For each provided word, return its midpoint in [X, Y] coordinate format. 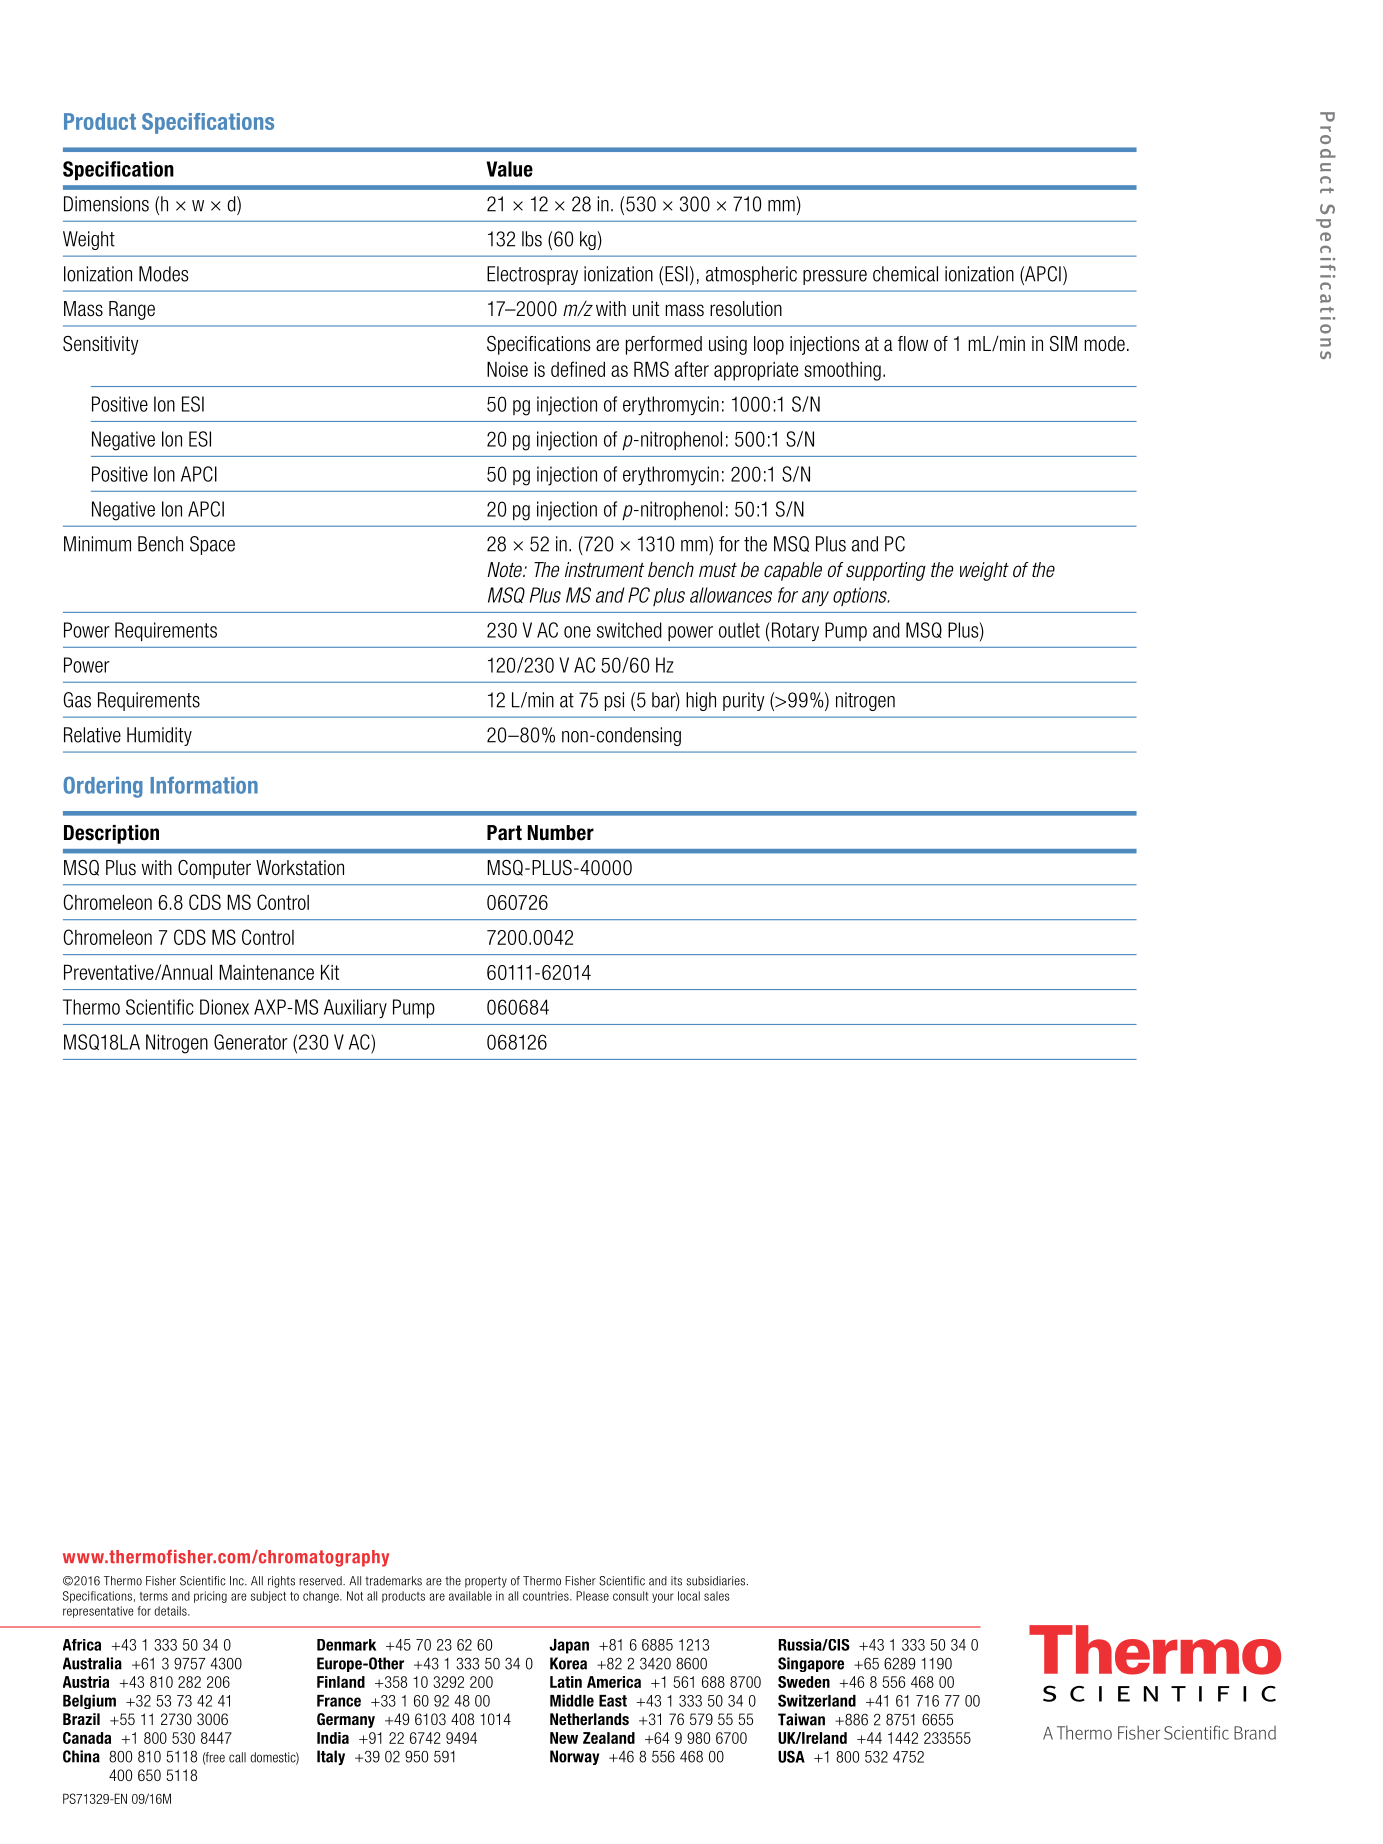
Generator [251, 1042]
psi [614, 701]
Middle [572, 1700]
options [861, 596]
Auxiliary [355, 1008]
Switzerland [817, 1700]
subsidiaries [717, 1581]
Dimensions [106, 204]
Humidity [159, 736]
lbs [532, 239]
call [237, 1757]
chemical [905, 274]
